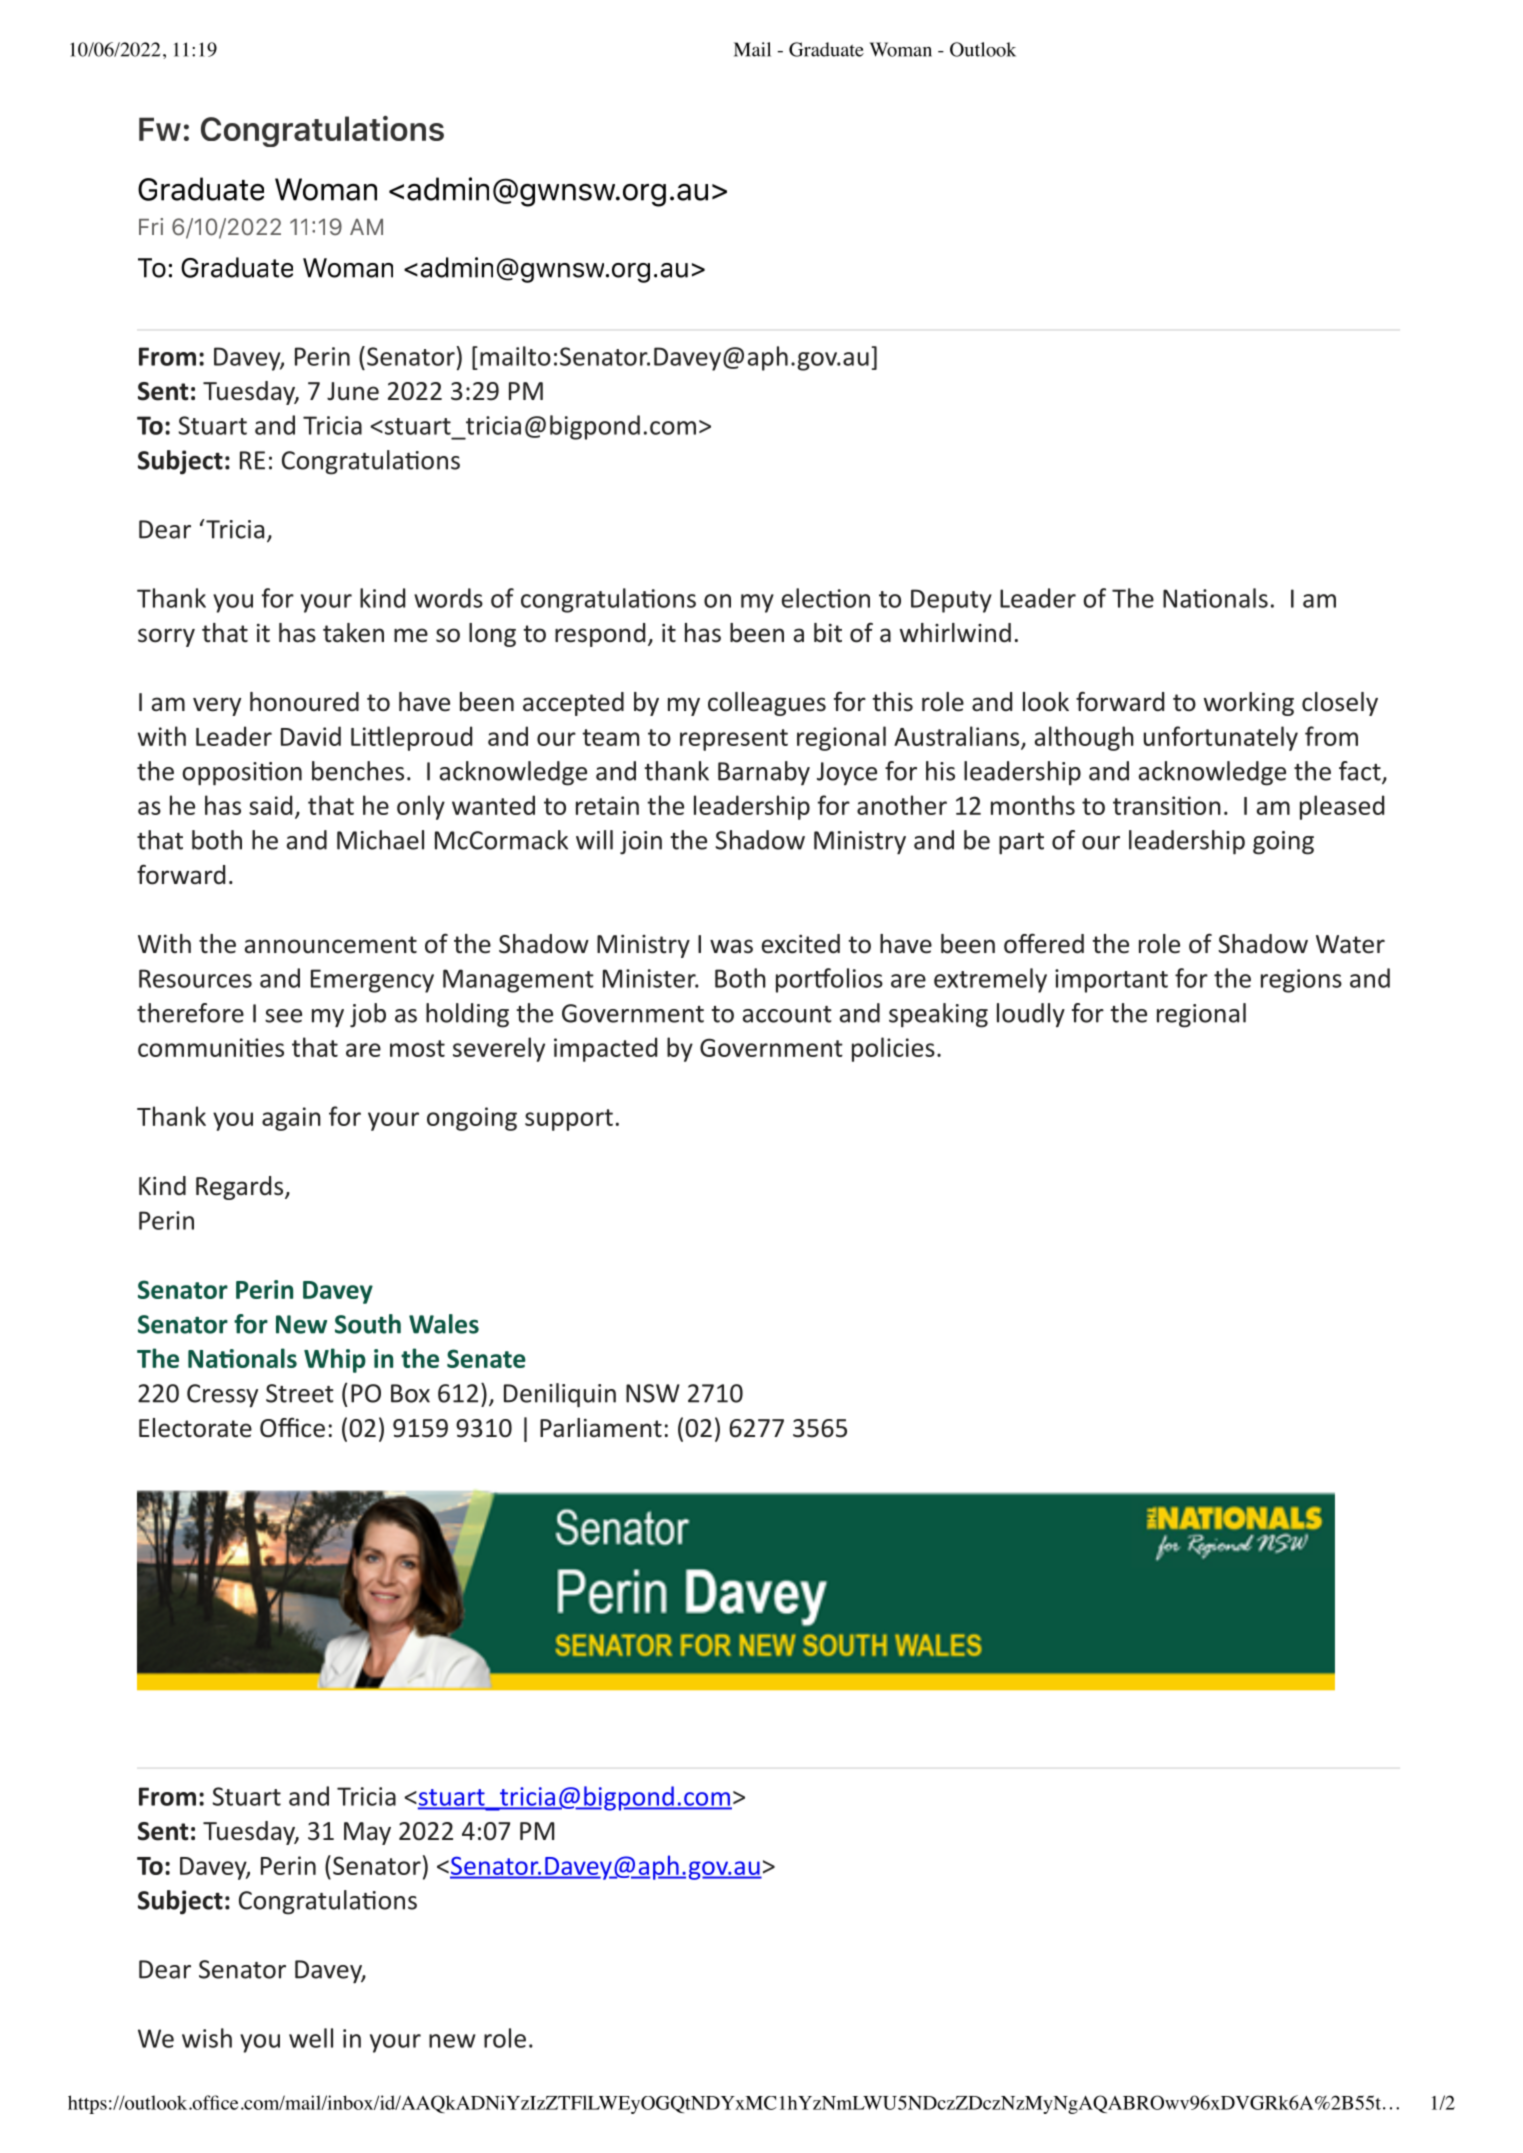 Image resolution: width=1523 pixels, height=2153 pixels. What do you see at coordinates (1301, 981) in the document?
I see `regions` at bounding box center [1301, 981].
